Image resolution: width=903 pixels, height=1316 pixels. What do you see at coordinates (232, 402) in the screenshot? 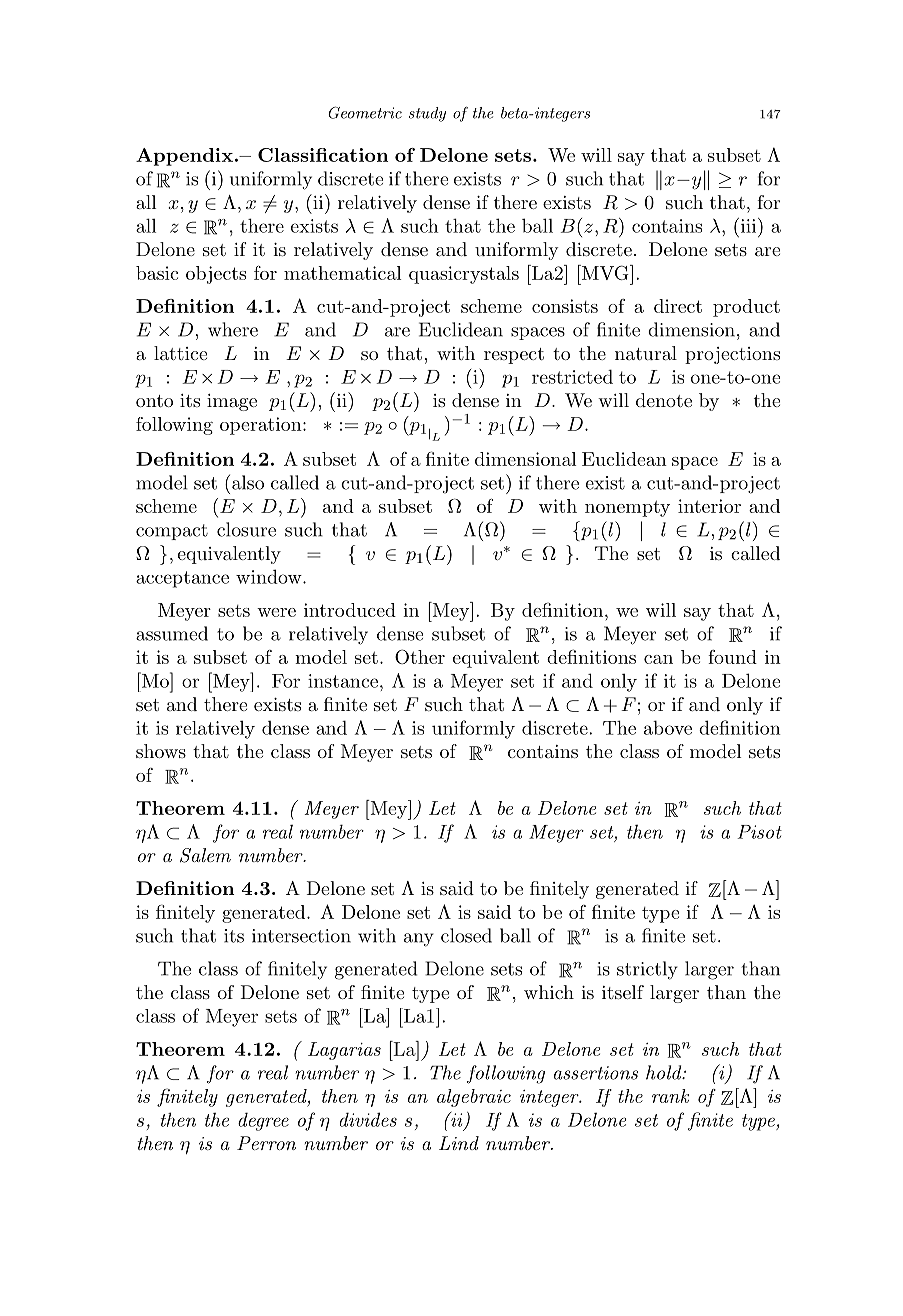
I see `image` at bounding box center [232, 402].
